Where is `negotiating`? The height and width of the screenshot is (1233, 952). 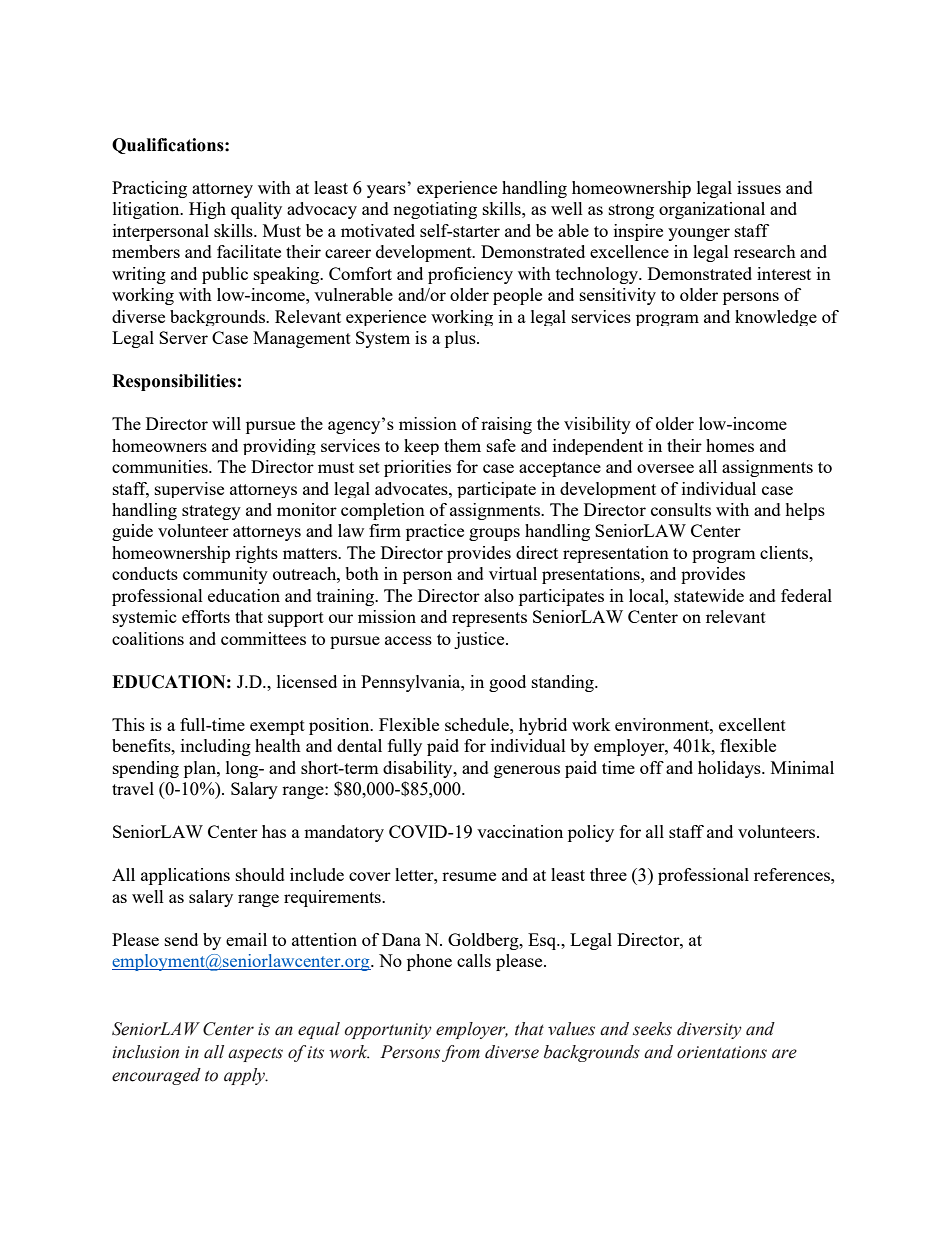 negotiating is located at coordinates (435, 210).
